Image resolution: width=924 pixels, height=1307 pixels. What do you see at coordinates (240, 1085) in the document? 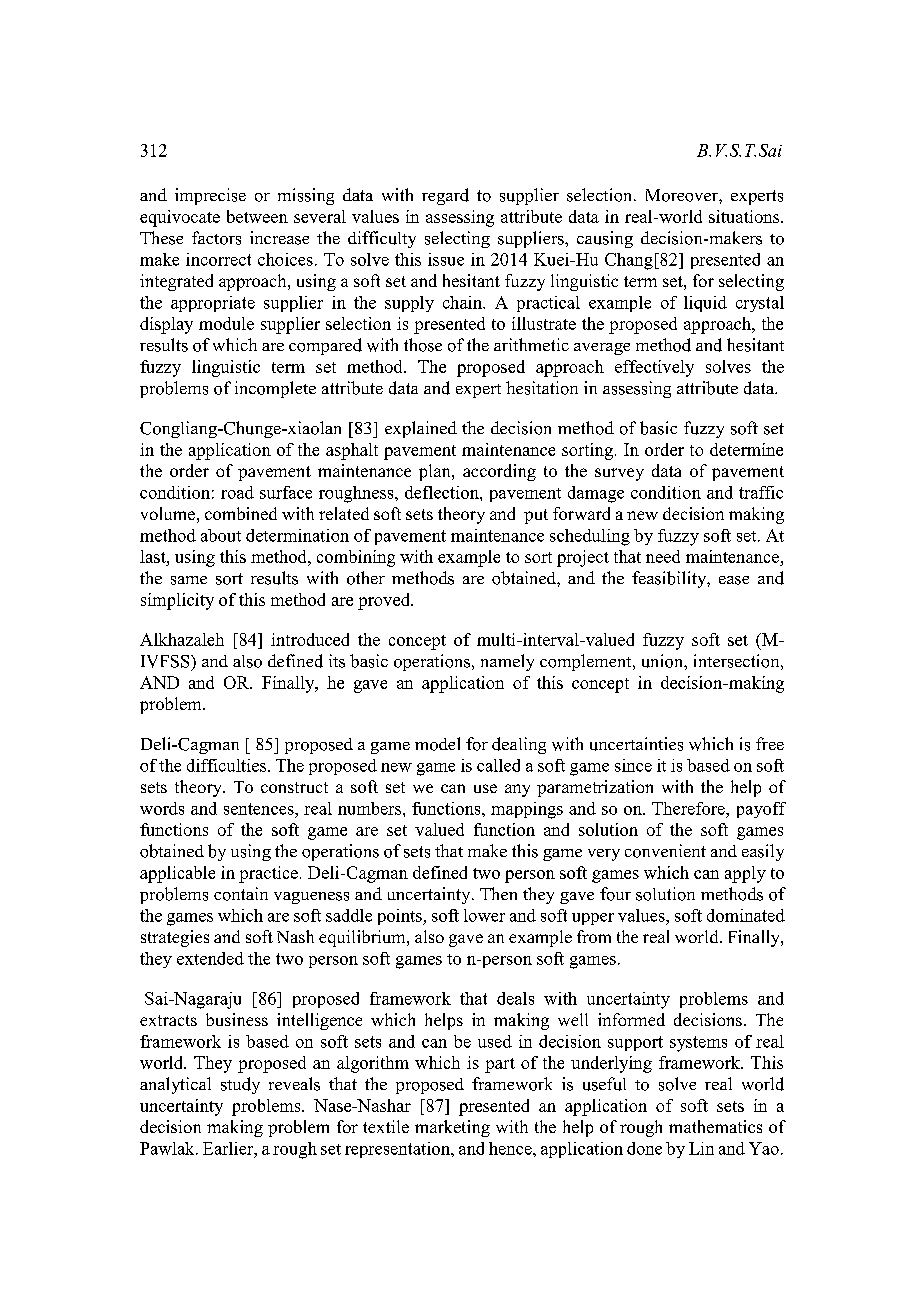
I see `study` at bounding box center [240, 1085].
